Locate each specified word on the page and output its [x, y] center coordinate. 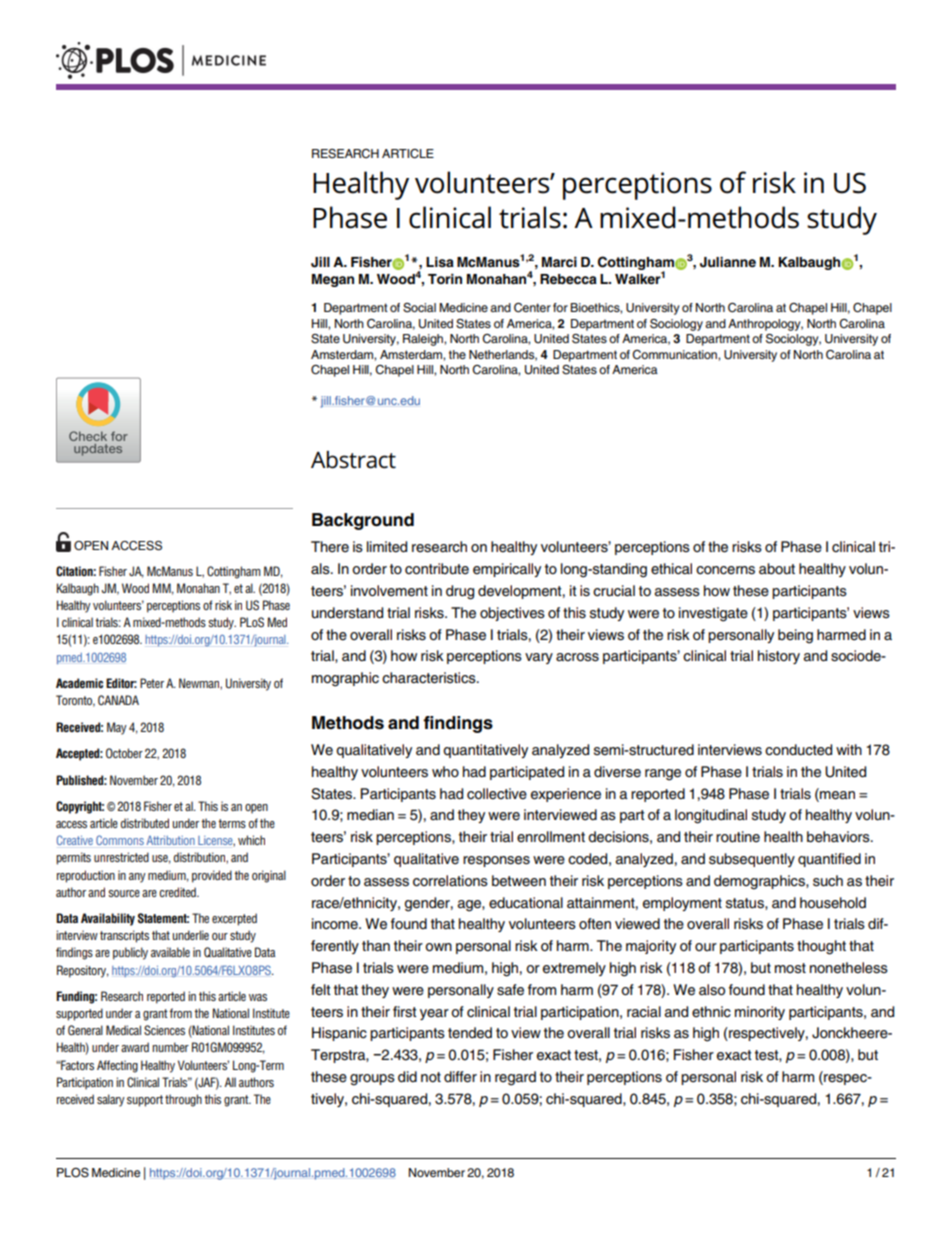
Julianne [728, 262]
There [330, 547]
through [183, 1100]
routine [738, 837]
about [777, 569]
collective [497, 794]
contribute [437, 569]
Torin [445, 279]
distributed [145, 823]
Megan [333, 280]
